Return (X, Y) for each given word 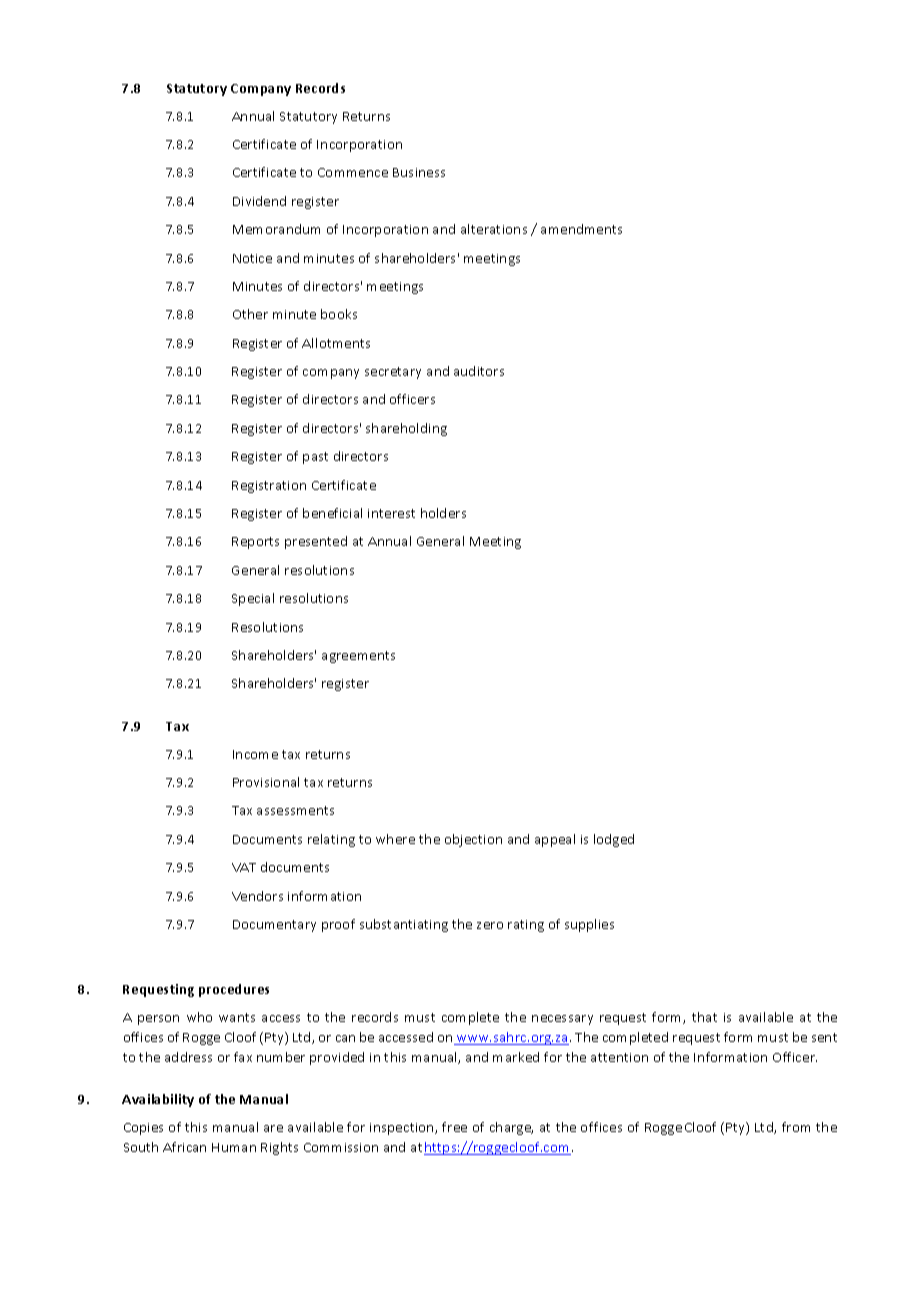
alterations (494, 229)
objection (473, 840)
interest (391, 513)
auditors (479, 371)
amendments (581, 229)
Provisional (266, 782)
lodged (614, 840)
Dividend (259, 201)
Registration (269, 487)
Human (234, 1147)
